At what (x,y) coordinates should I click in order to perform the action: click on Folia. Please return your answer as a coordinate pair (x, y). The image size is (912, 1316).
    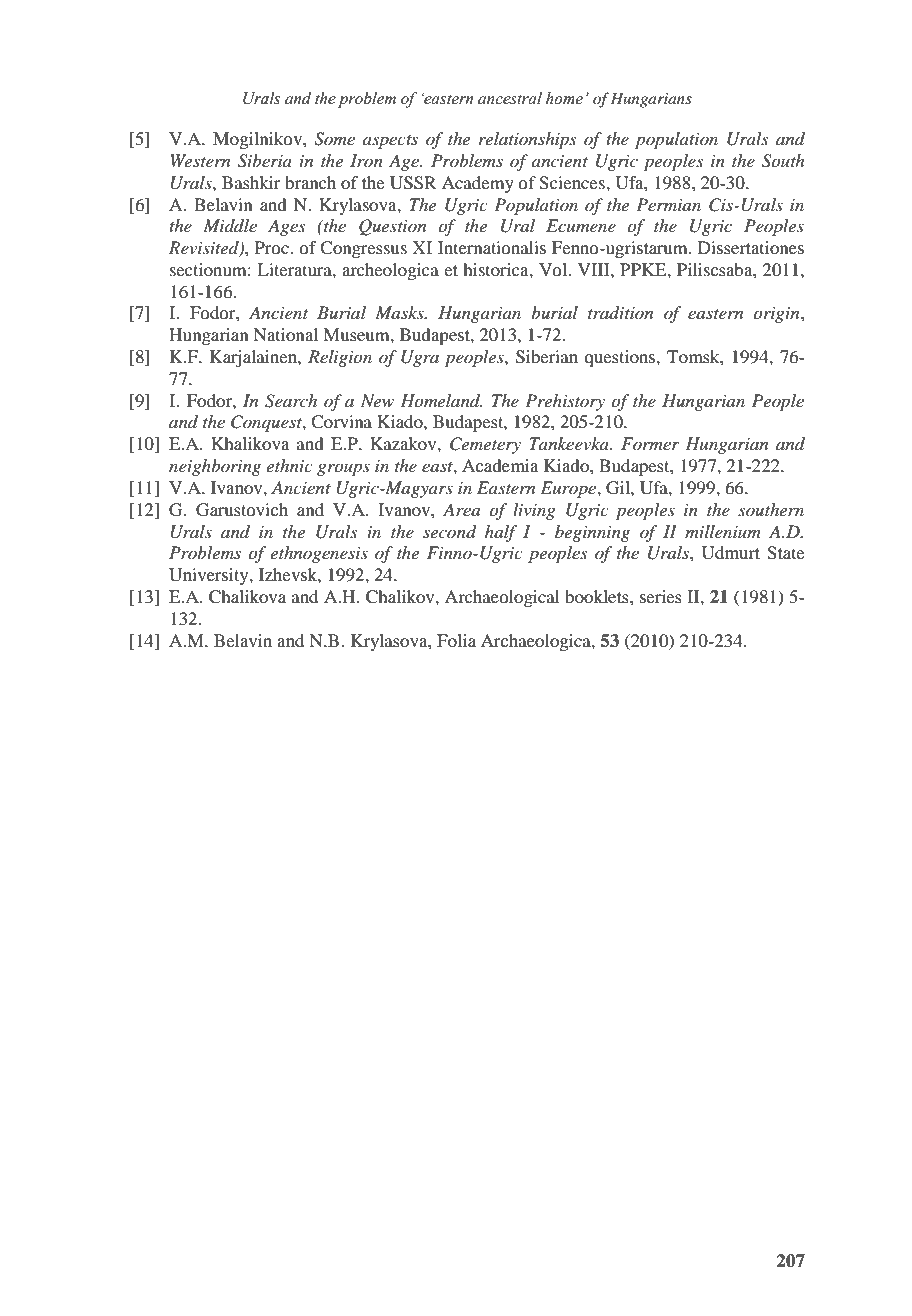
    Looking at the image, I should click on (456, 640).
